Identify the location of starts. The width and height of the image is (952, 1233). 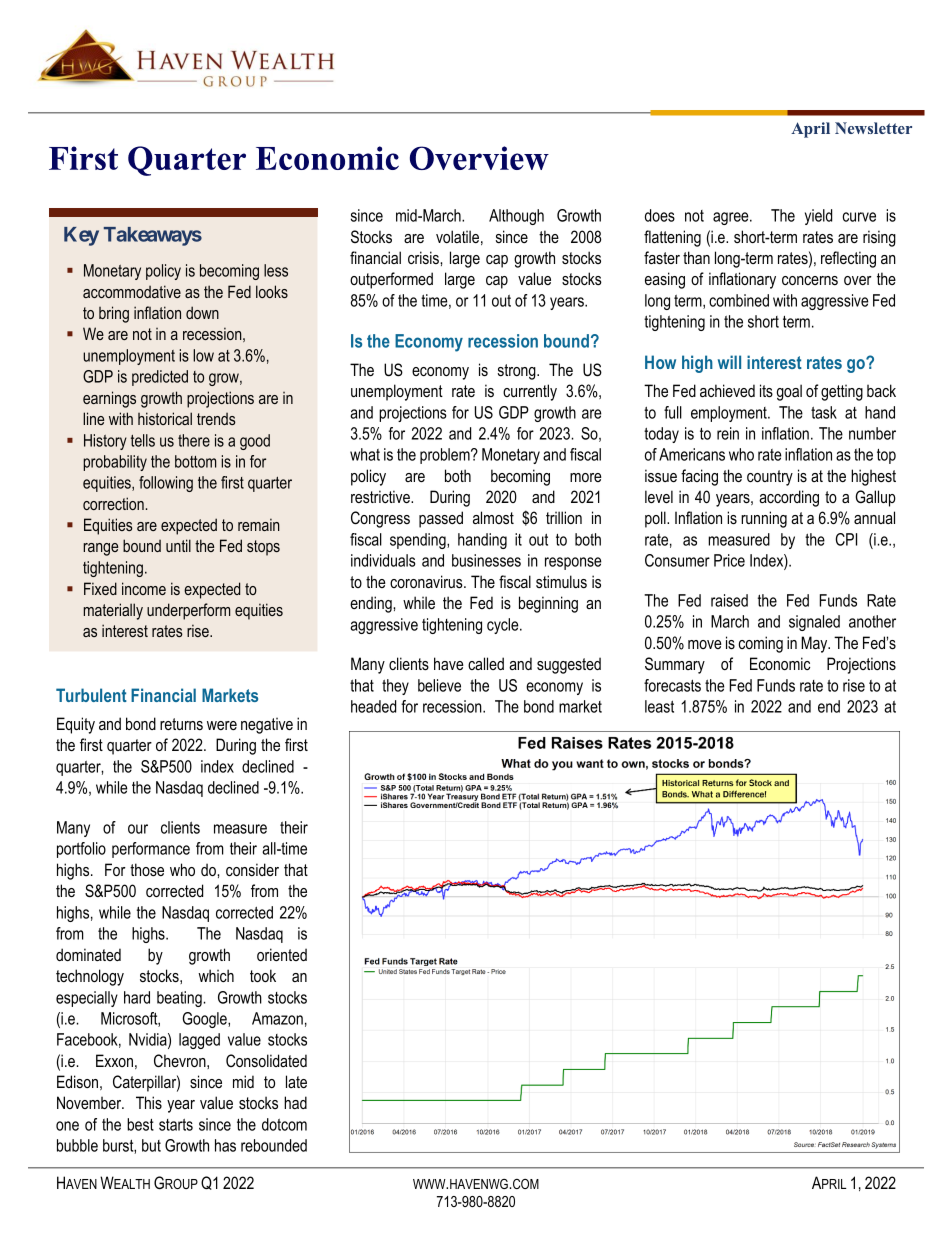
(176, 1125).
